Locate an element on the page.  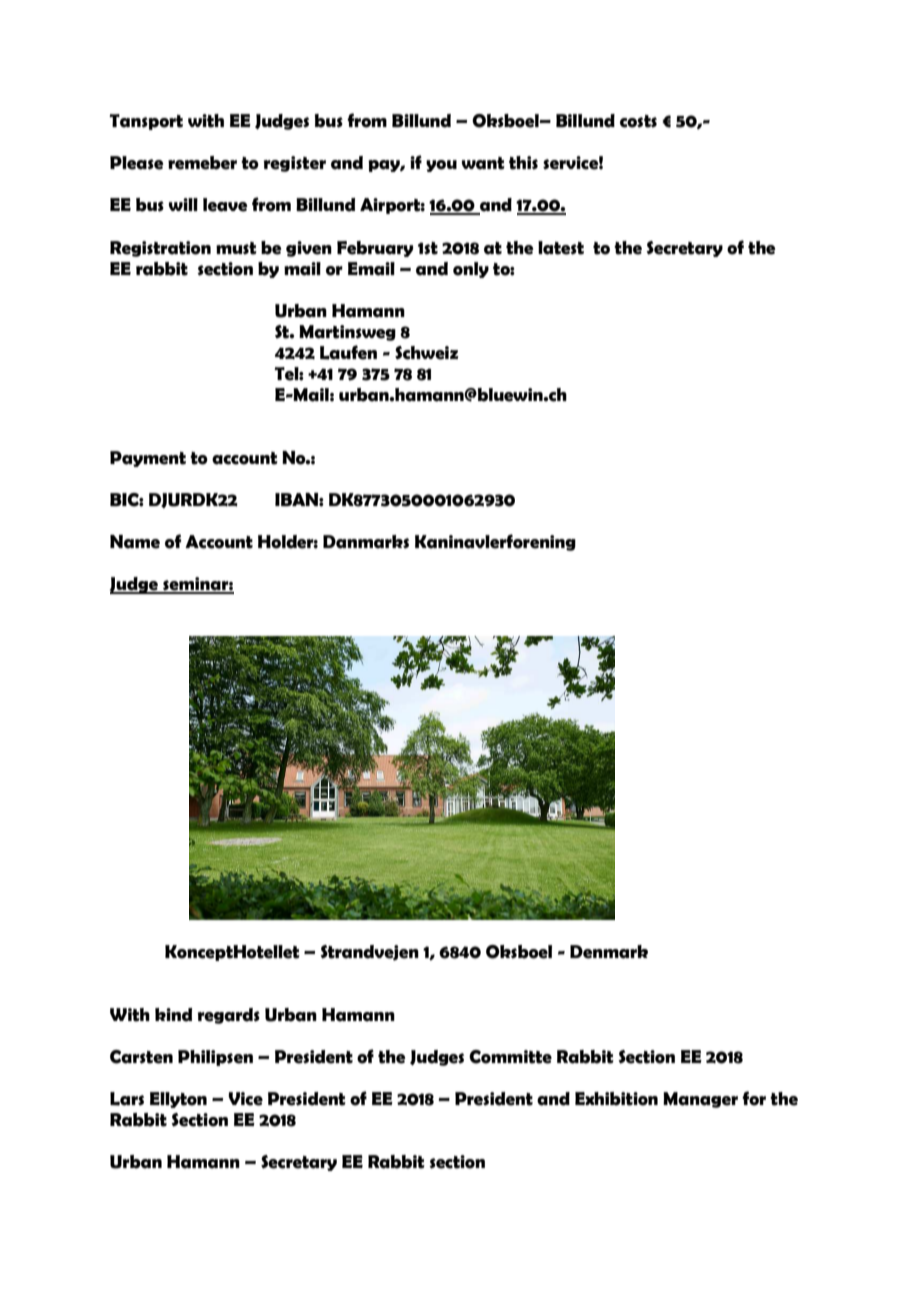
Committe is located at coordinates (510, 1057).
